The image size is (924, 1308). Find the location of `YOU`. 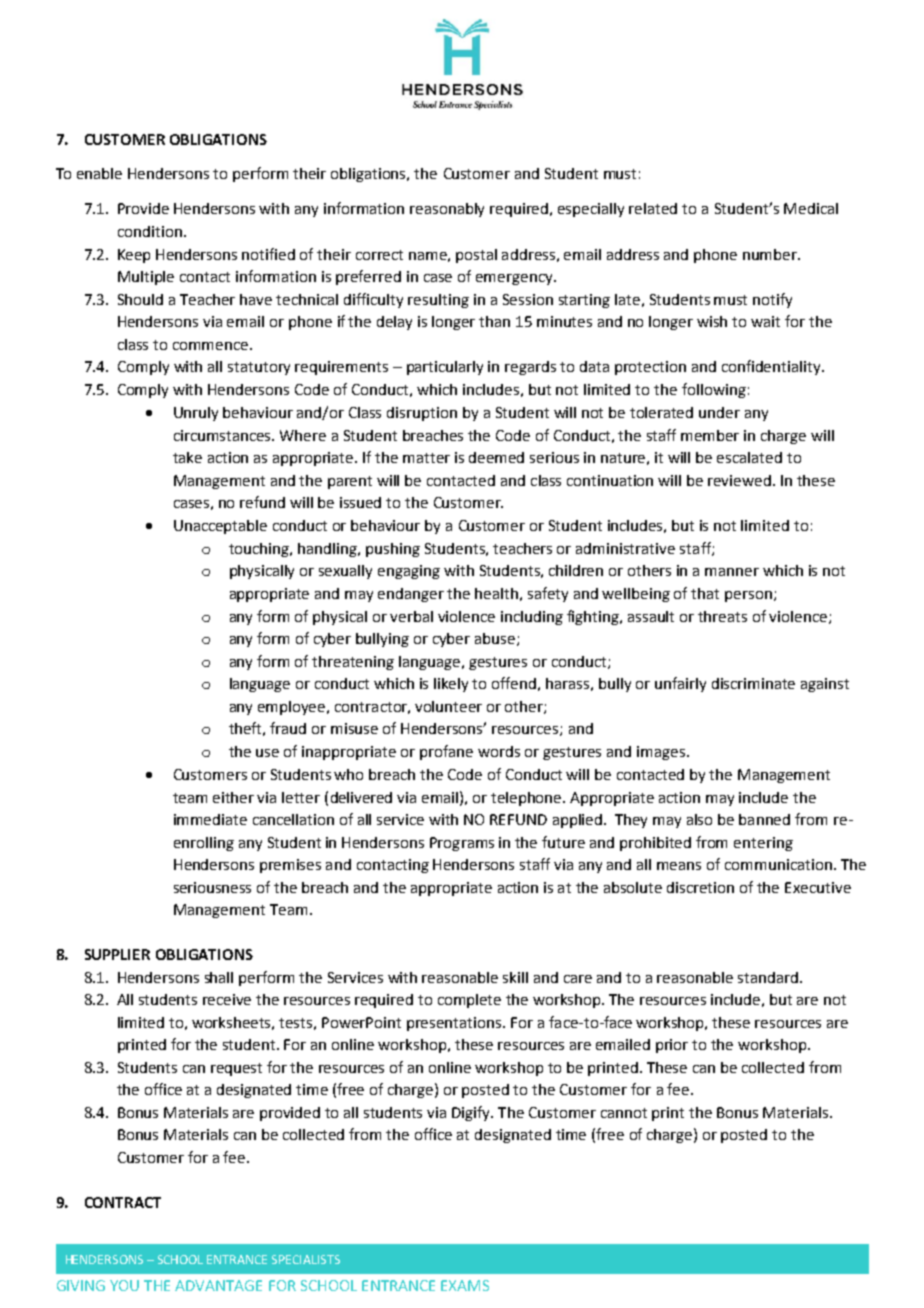

YOU is located at coordinates (124, 1285).
